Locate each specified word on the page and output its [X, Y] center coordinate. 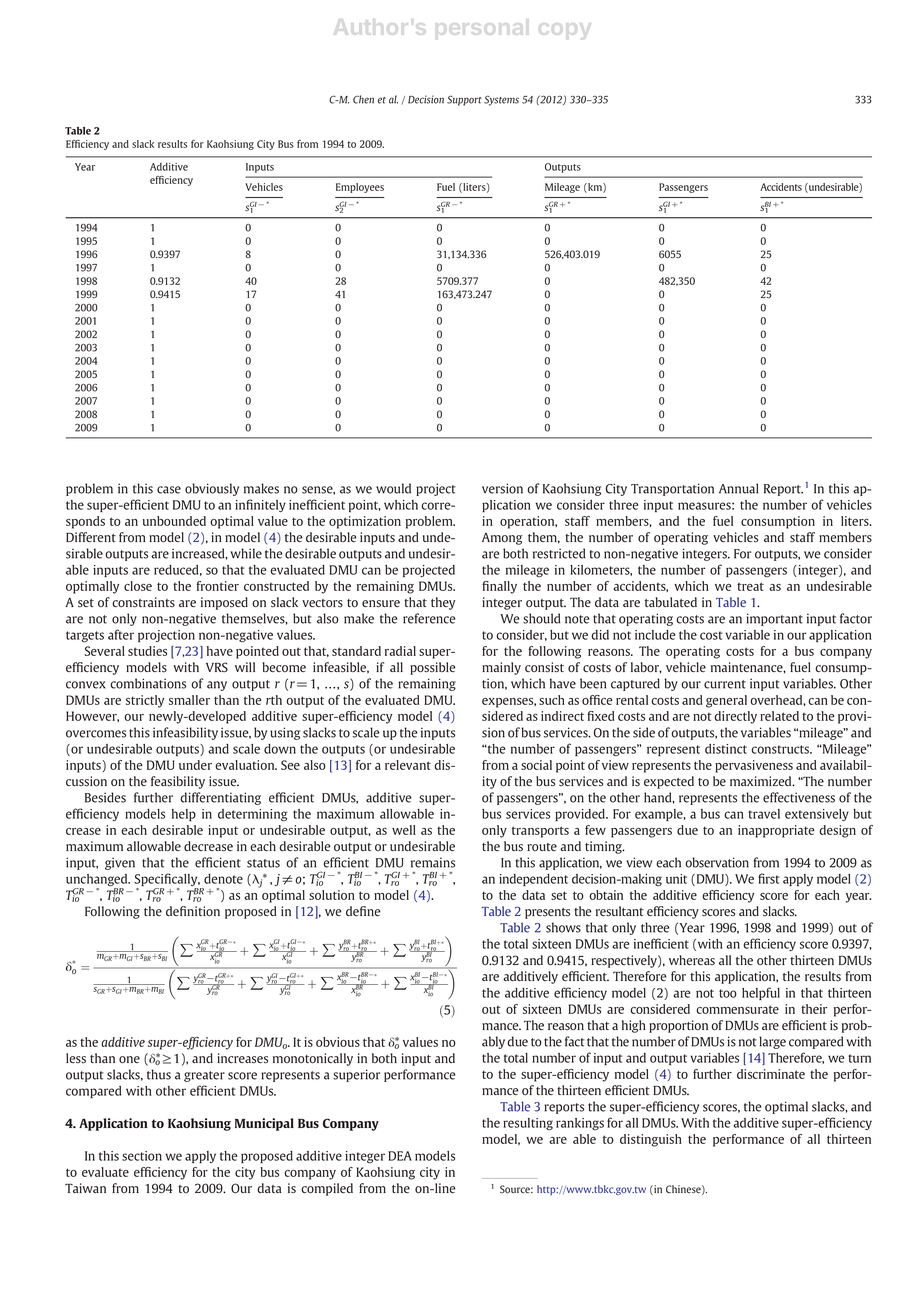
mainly [501, 668]
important [774, 619]
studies [147, 651]
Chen [363, 99]
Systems [501, 100]
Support [464, 100]
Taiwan [85, 1188]
